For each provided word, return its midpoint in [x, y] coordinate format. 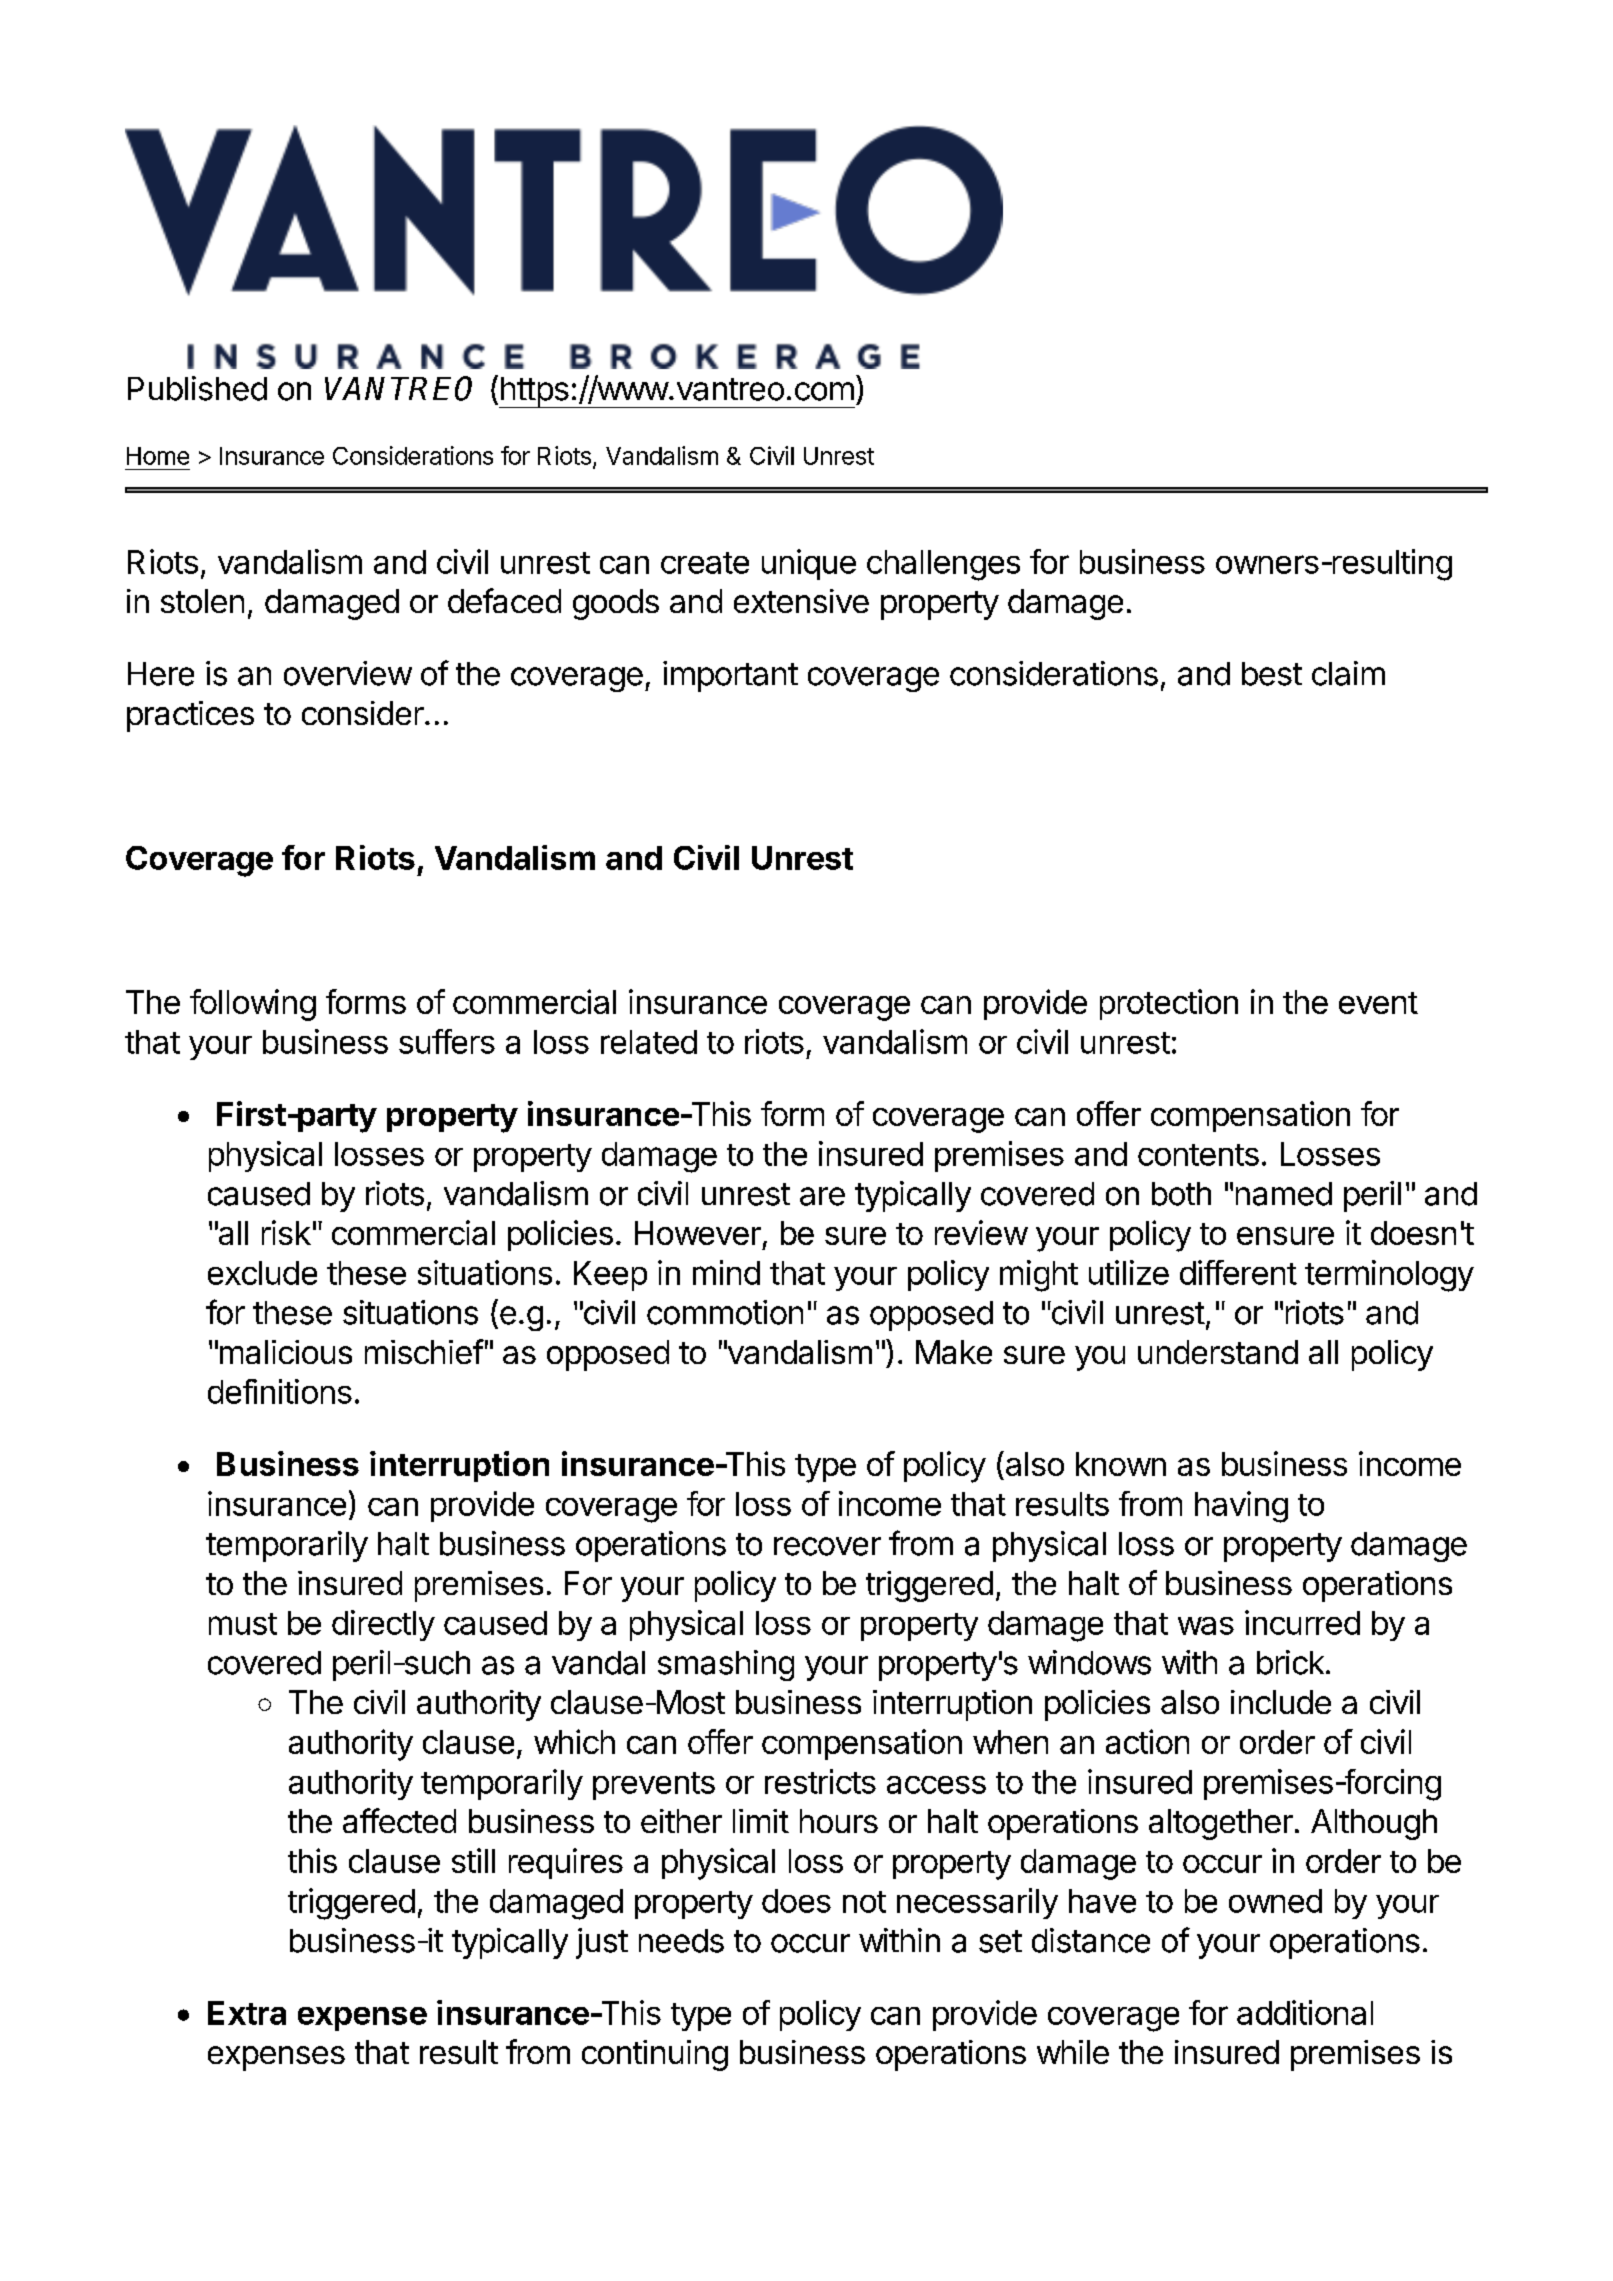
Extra [247, 2013]
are [822, 1196]
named [1284, 1194]
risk [286, 1232]
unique [809, 564]
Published [197, 388]
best [1272, 674]
